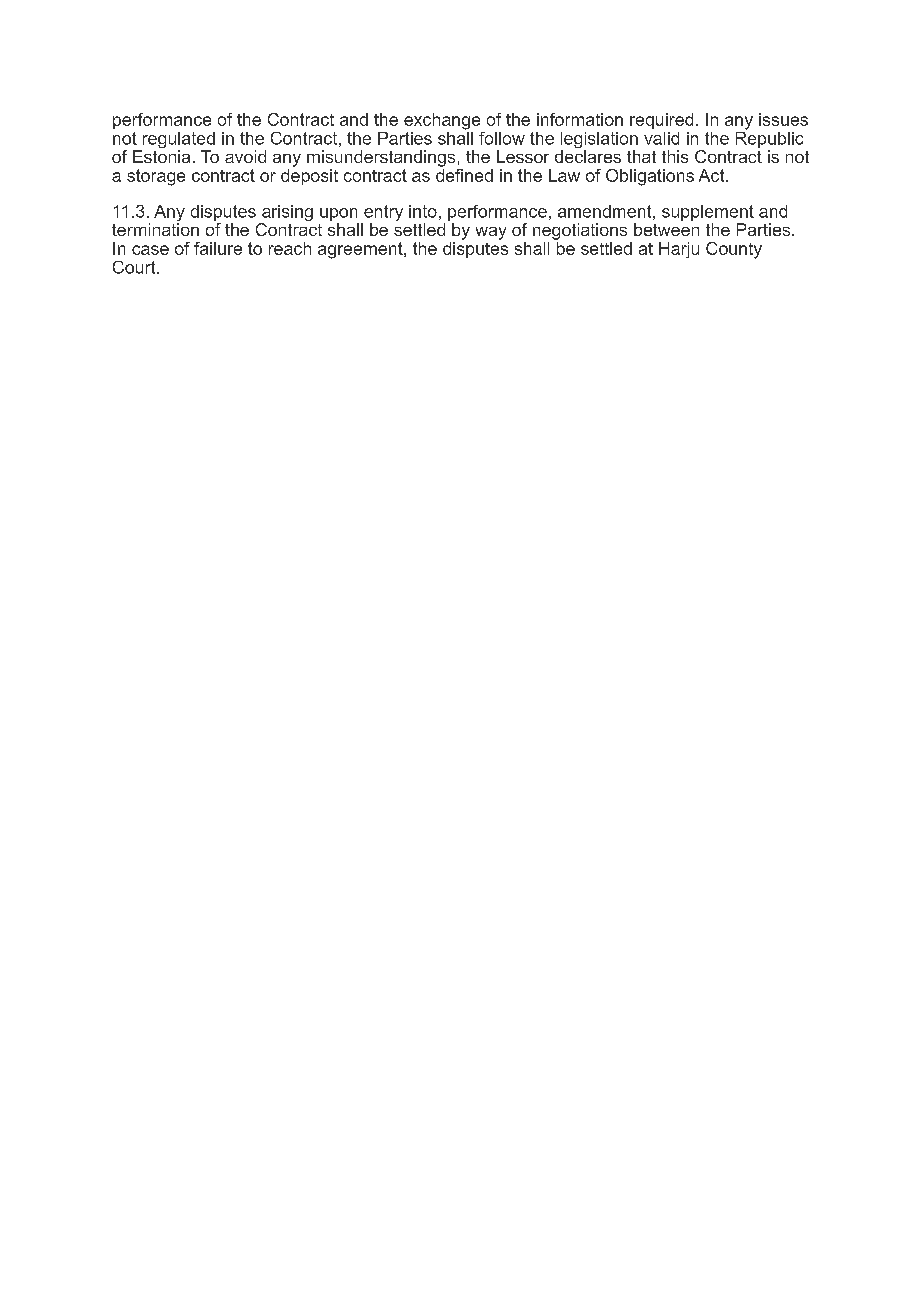 The width and height of the page is (924, 1308). Describe the element at coordinates (650, 177) in the page. I see `Obligations` at that location.
